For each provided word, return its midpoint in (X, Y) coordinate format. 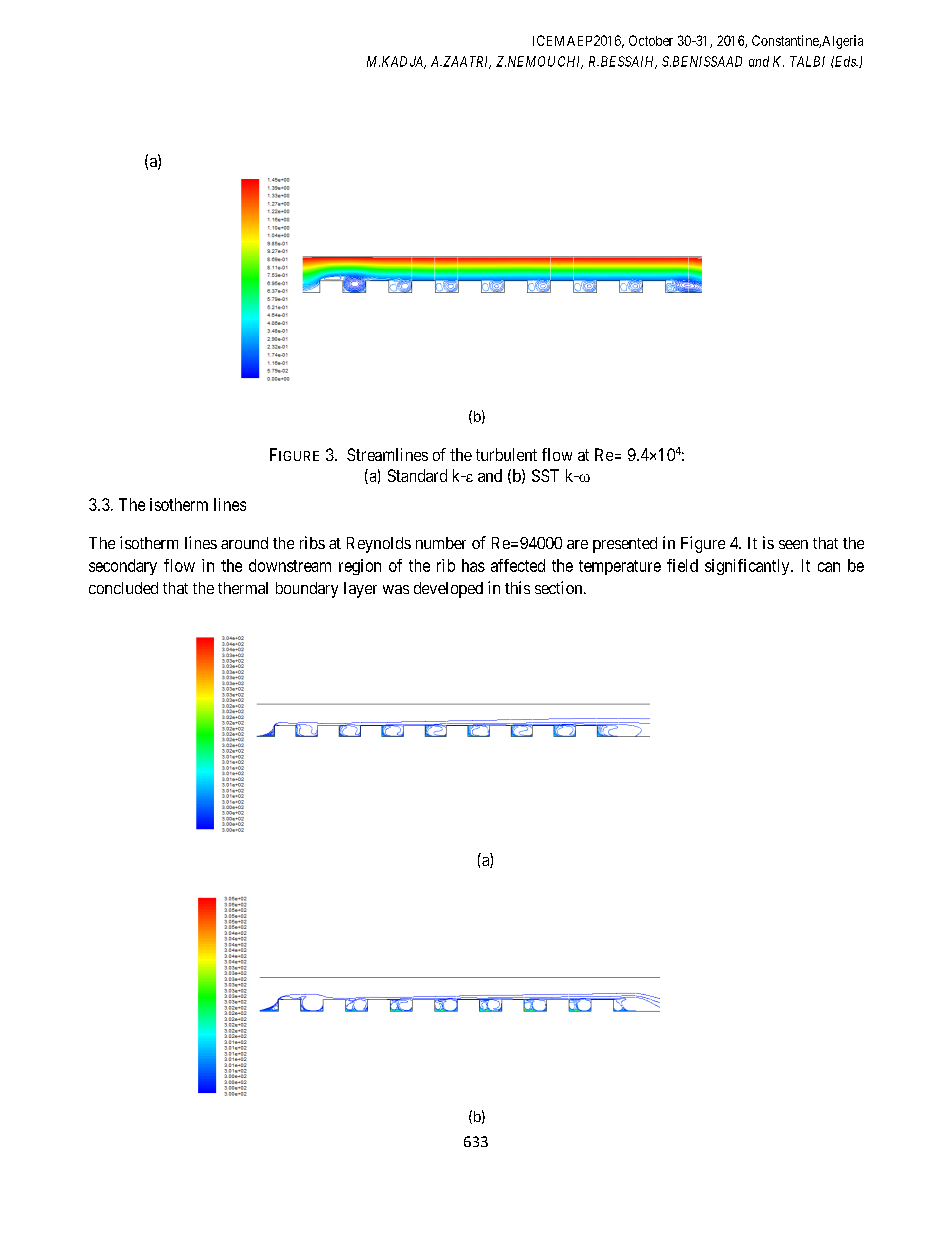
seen (793, 544)
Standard (417, 475)
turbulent (506, 454)
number (441, 543)
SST (545, 475)
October (651, 40)
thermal (243, 588)
